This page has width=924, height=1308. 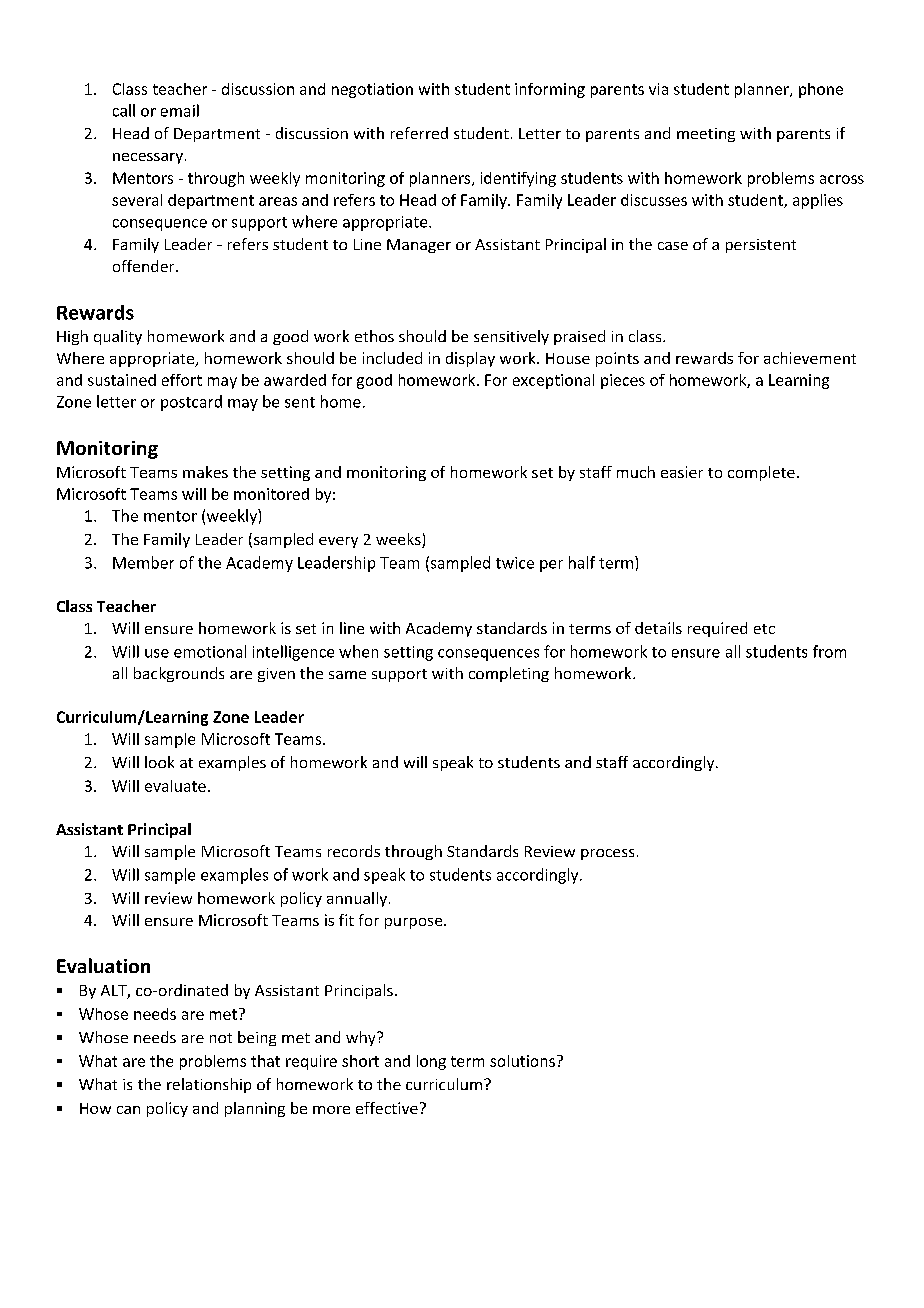 I want to click on twice, so click(x=515, y=563).
